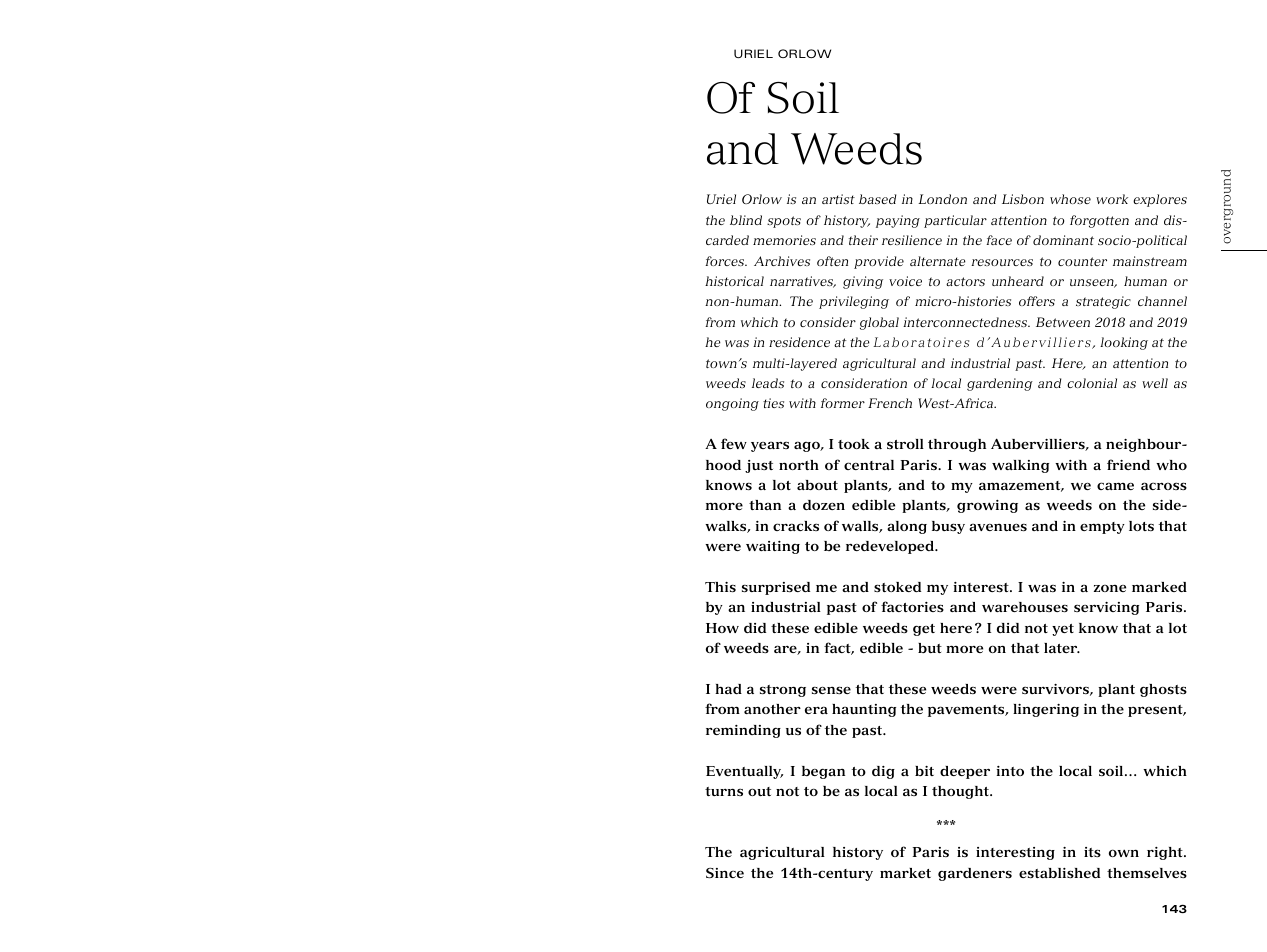  I want to click on forgotten, so click(1099, 221).
